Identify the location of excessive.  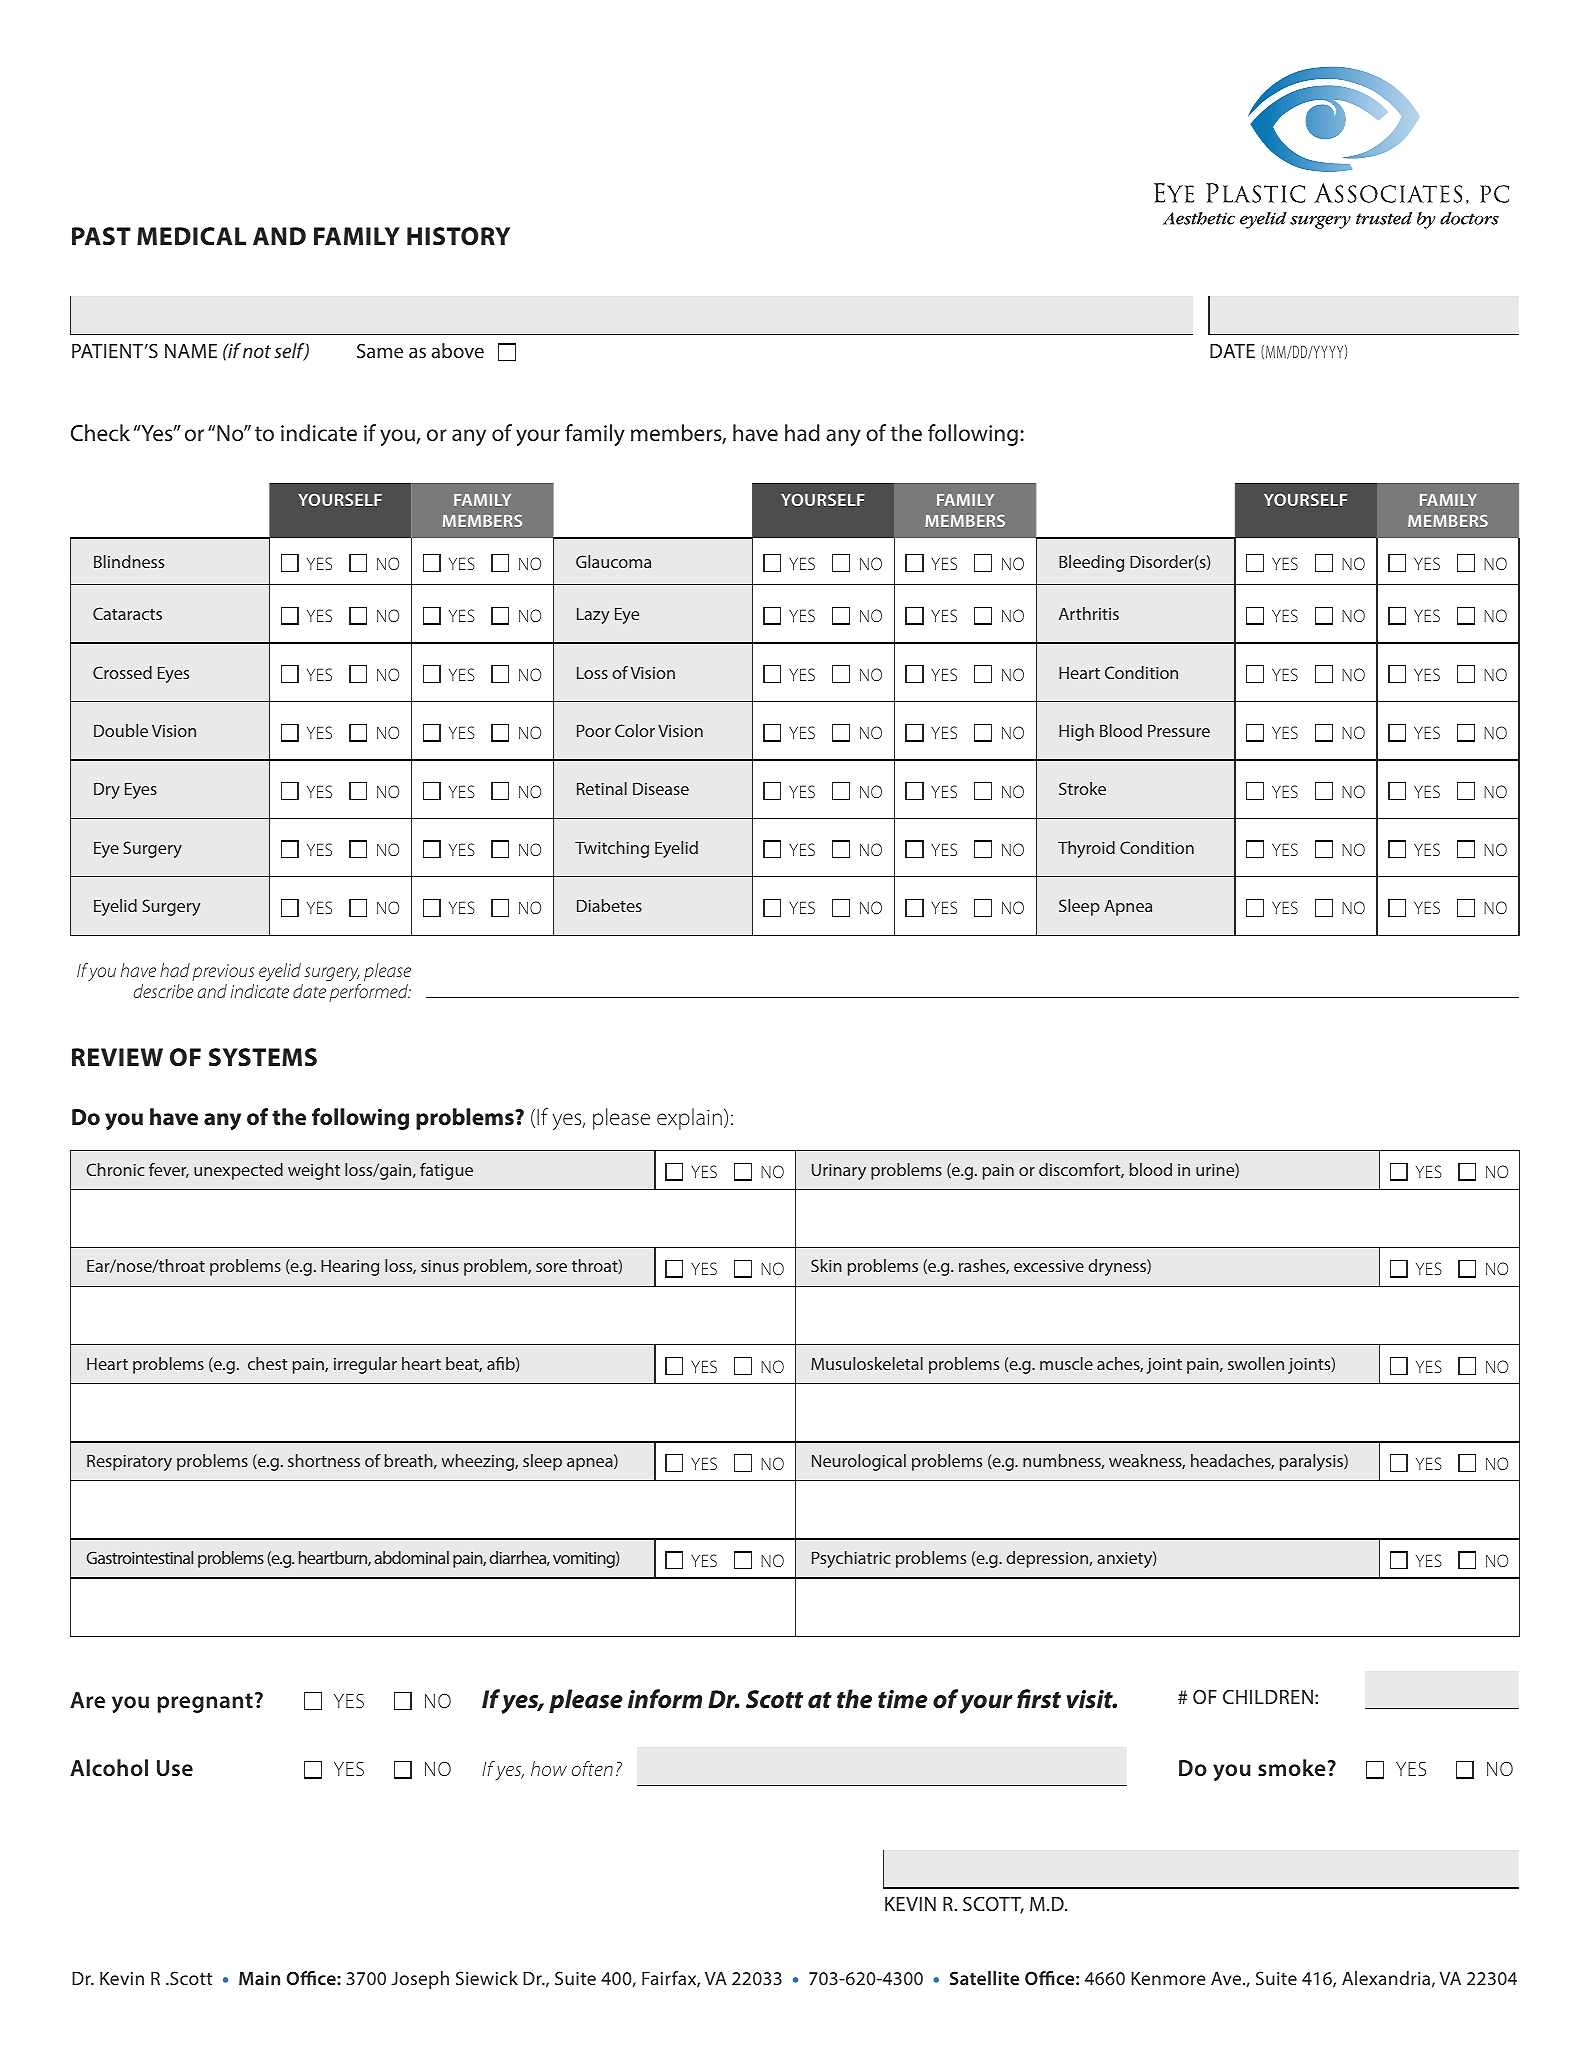
(1049, 1266).
